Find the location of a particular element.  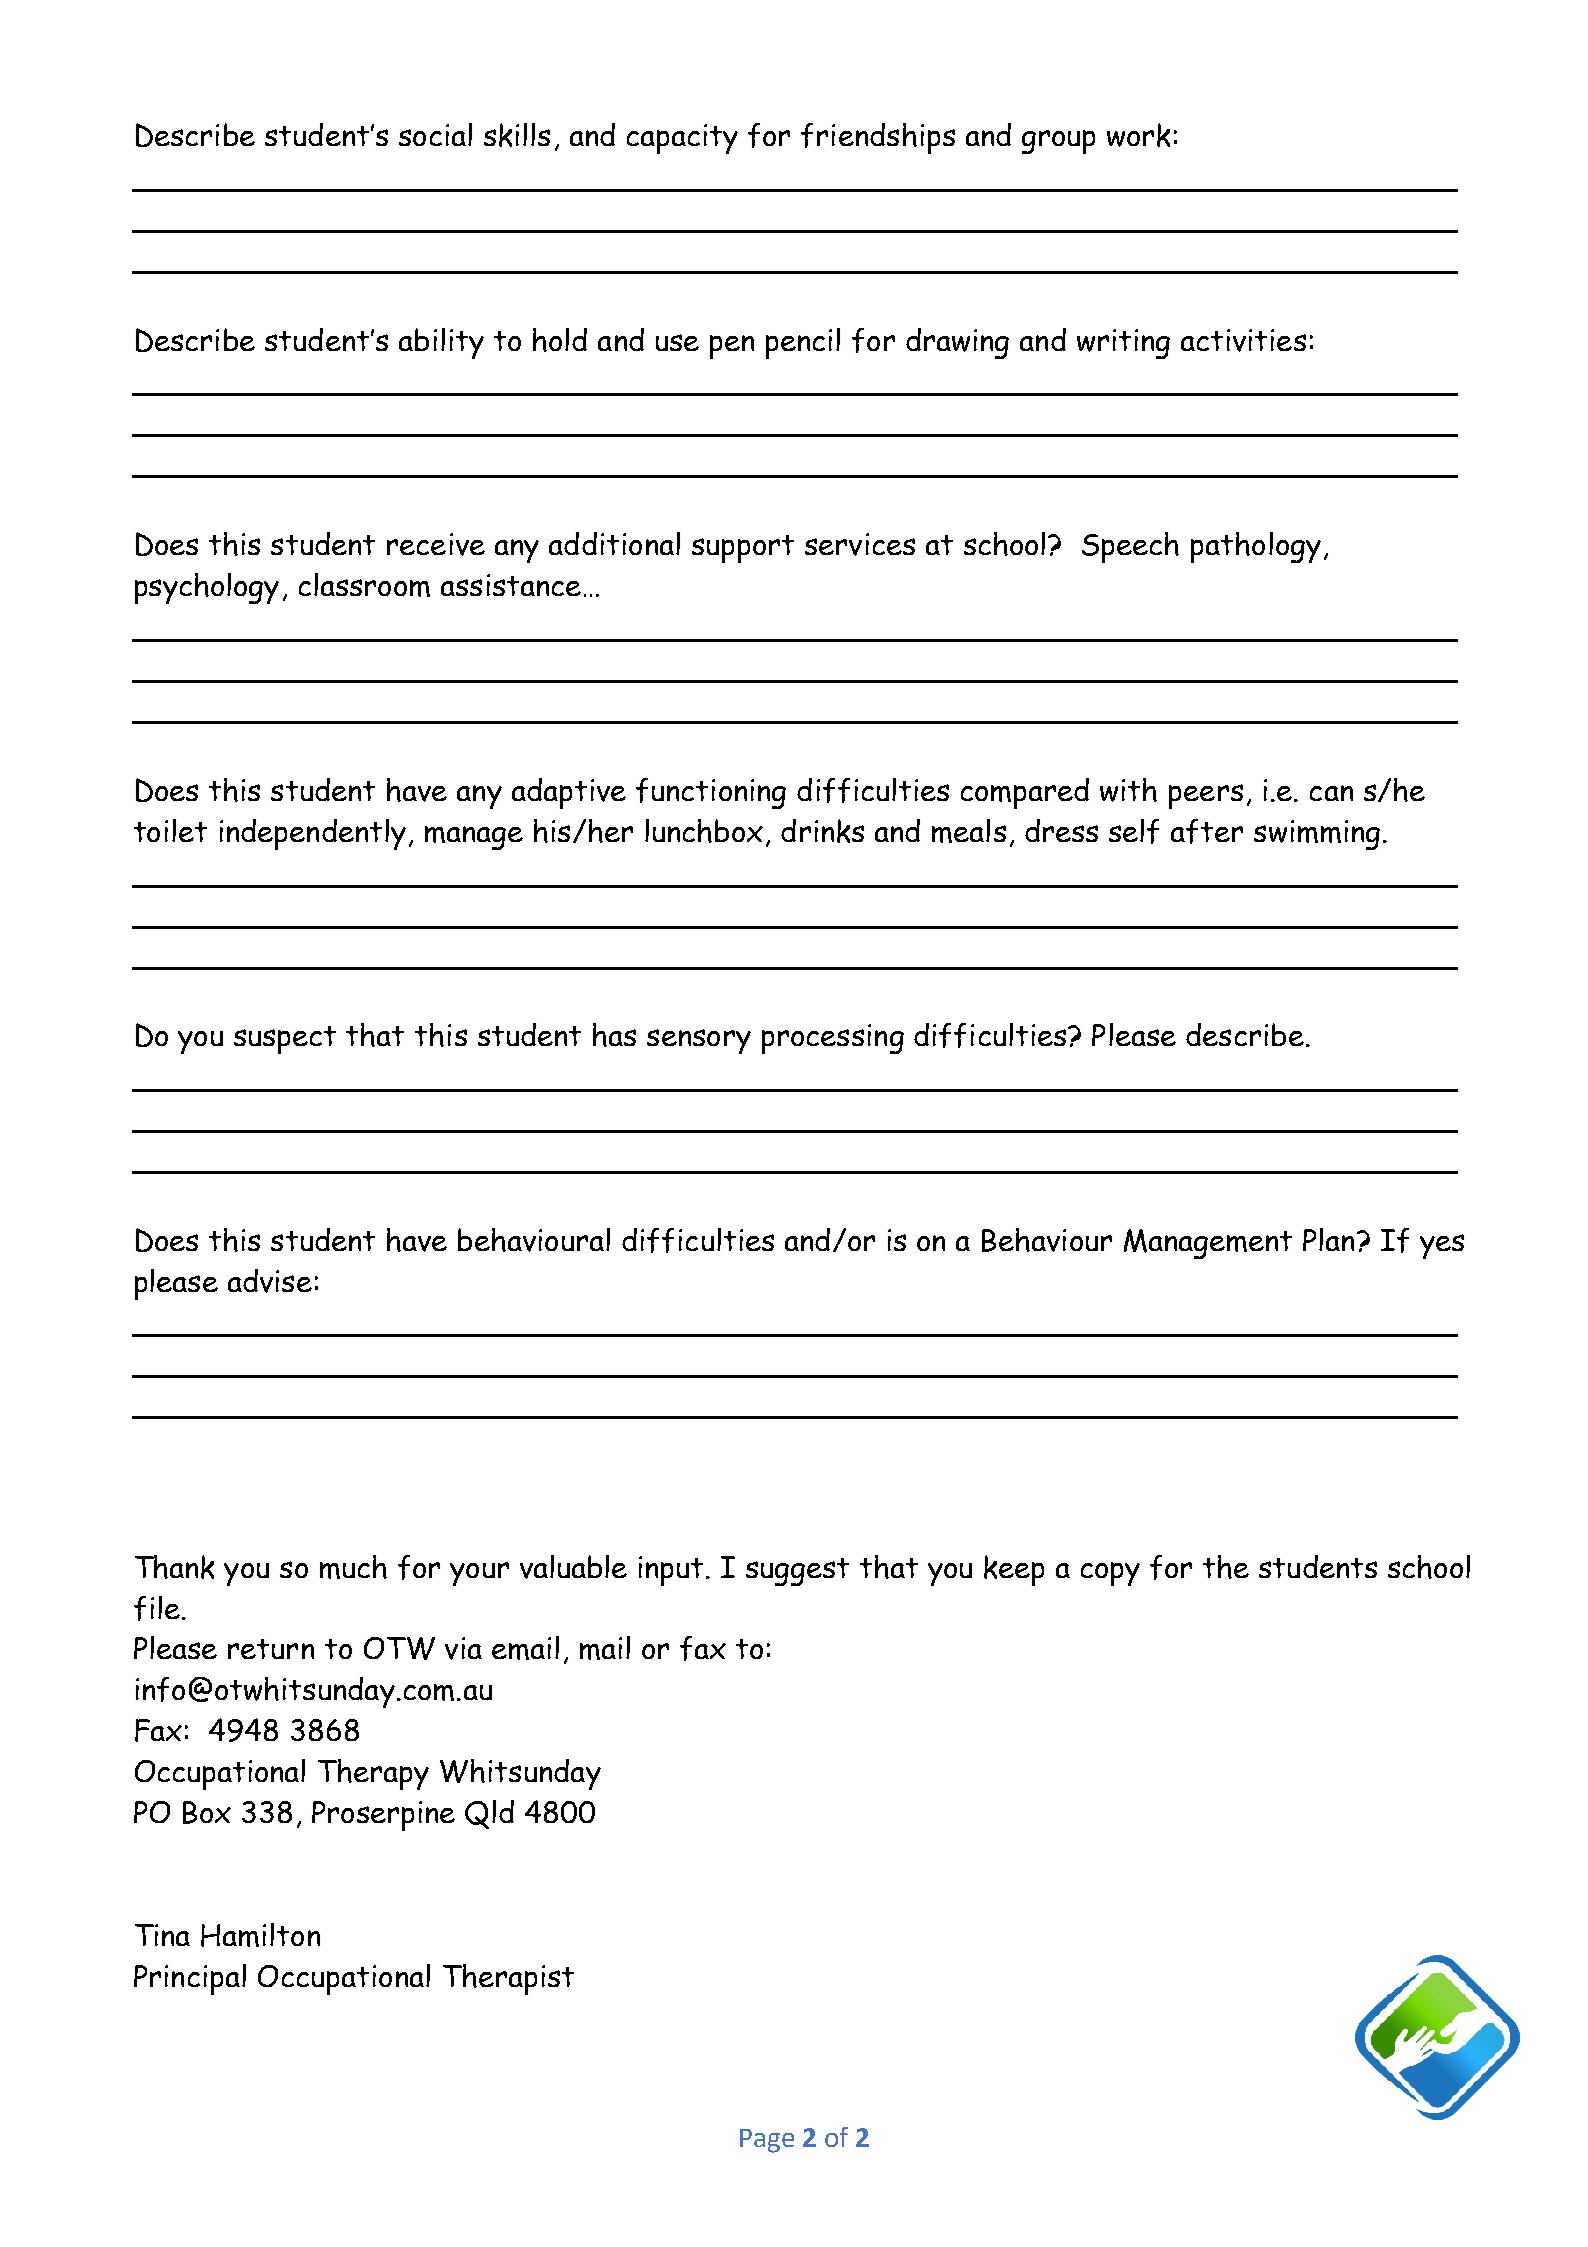

work is located at coordinates (1138, 135).
